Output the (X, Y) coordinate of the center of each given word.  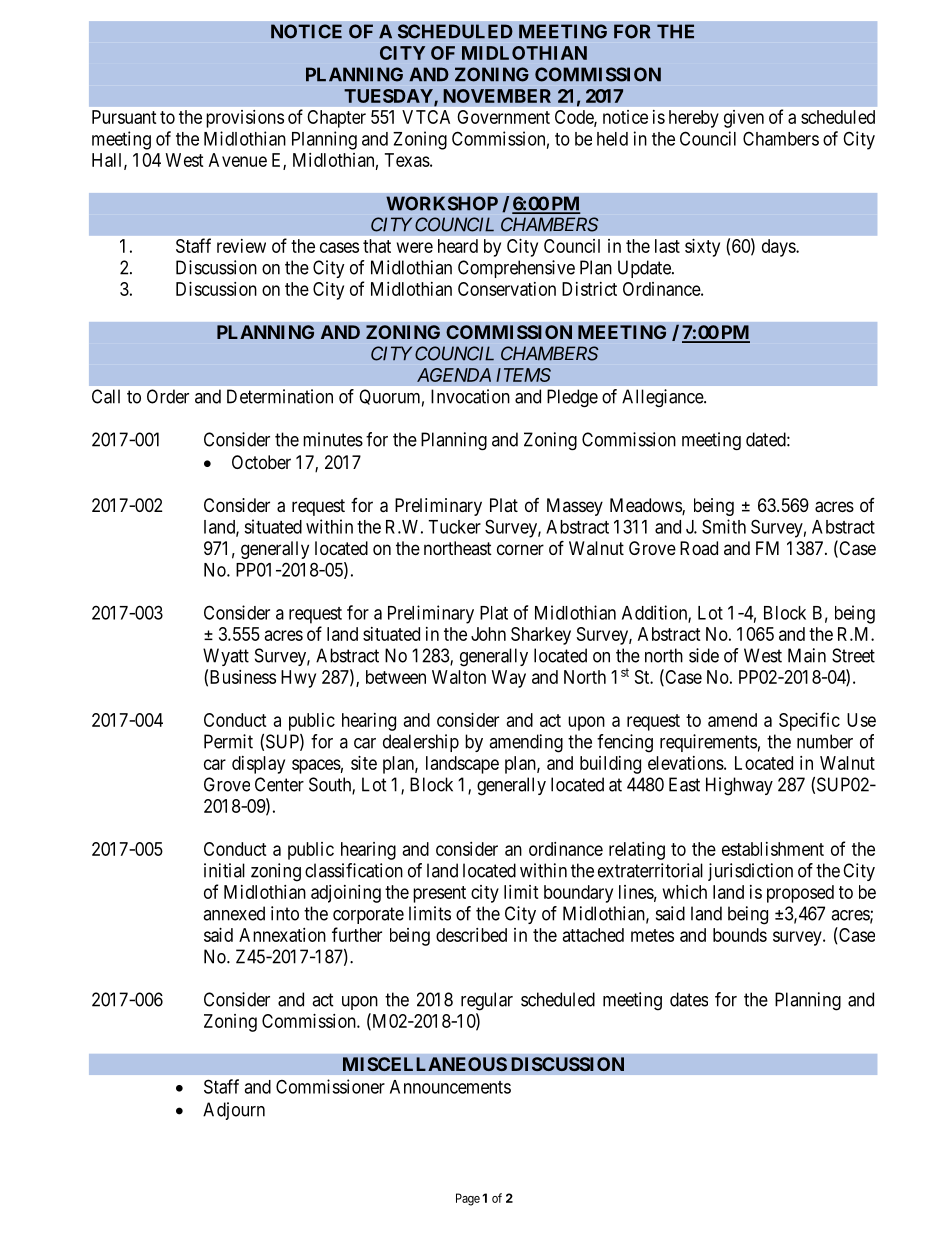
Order (168, 396)
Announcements (450, 1087)
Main (807, 655)
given (744, 119)
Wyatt (226, 657)
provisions (245, 119)
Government (503, 117)
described (471, 935)
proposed (800, 894)
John (488, 634)
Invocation (470, 396)
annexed (234, 913)
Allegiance (663, 398)
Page (468, 1199)
